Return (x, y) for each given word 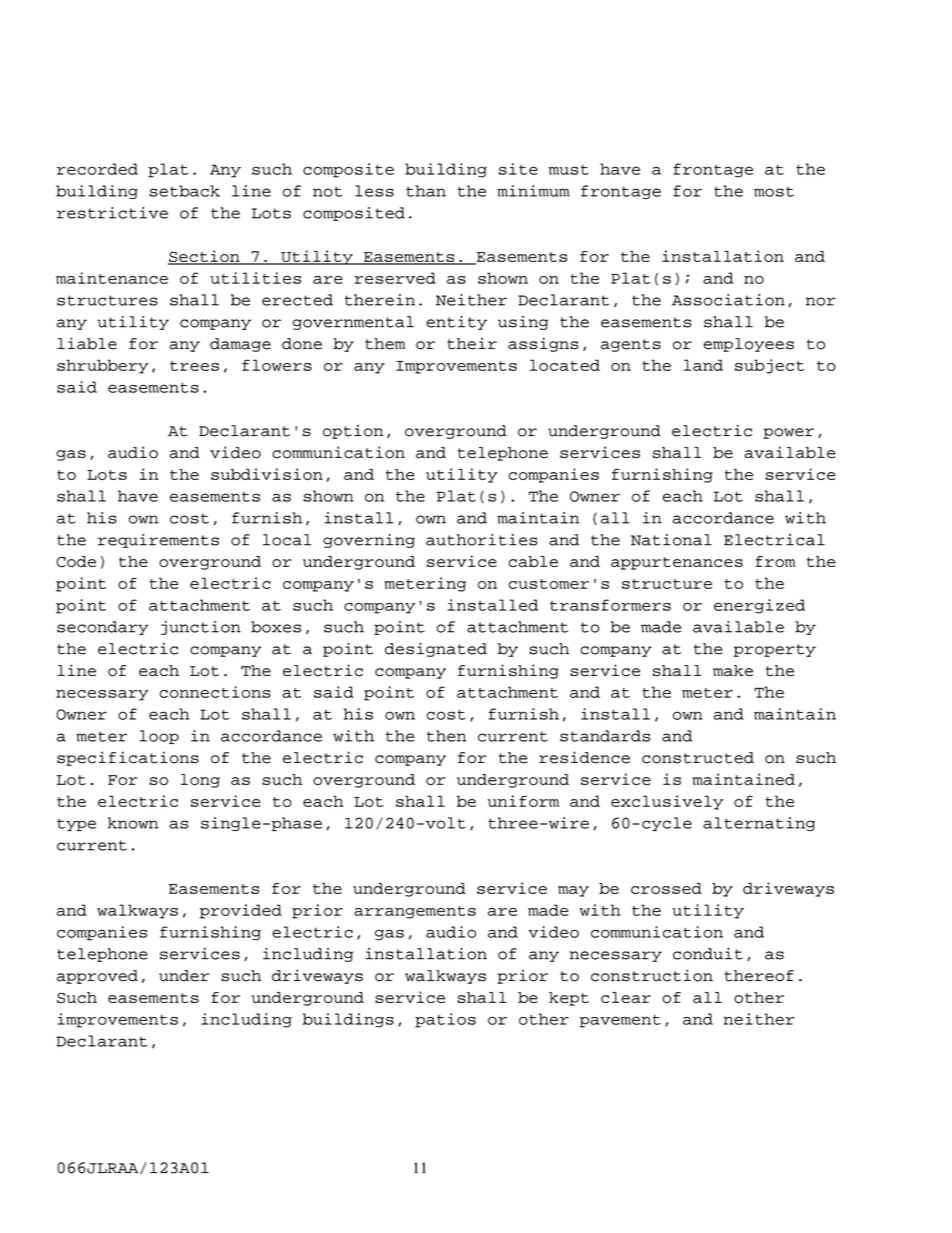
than (426, 191)
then (447, 736)
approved (97, 977)
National (671, 540)
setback (185, 191)
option (353, 431)
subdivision (267, 474)
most (774, 192)
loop (159, 737)
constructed (698, 758)
